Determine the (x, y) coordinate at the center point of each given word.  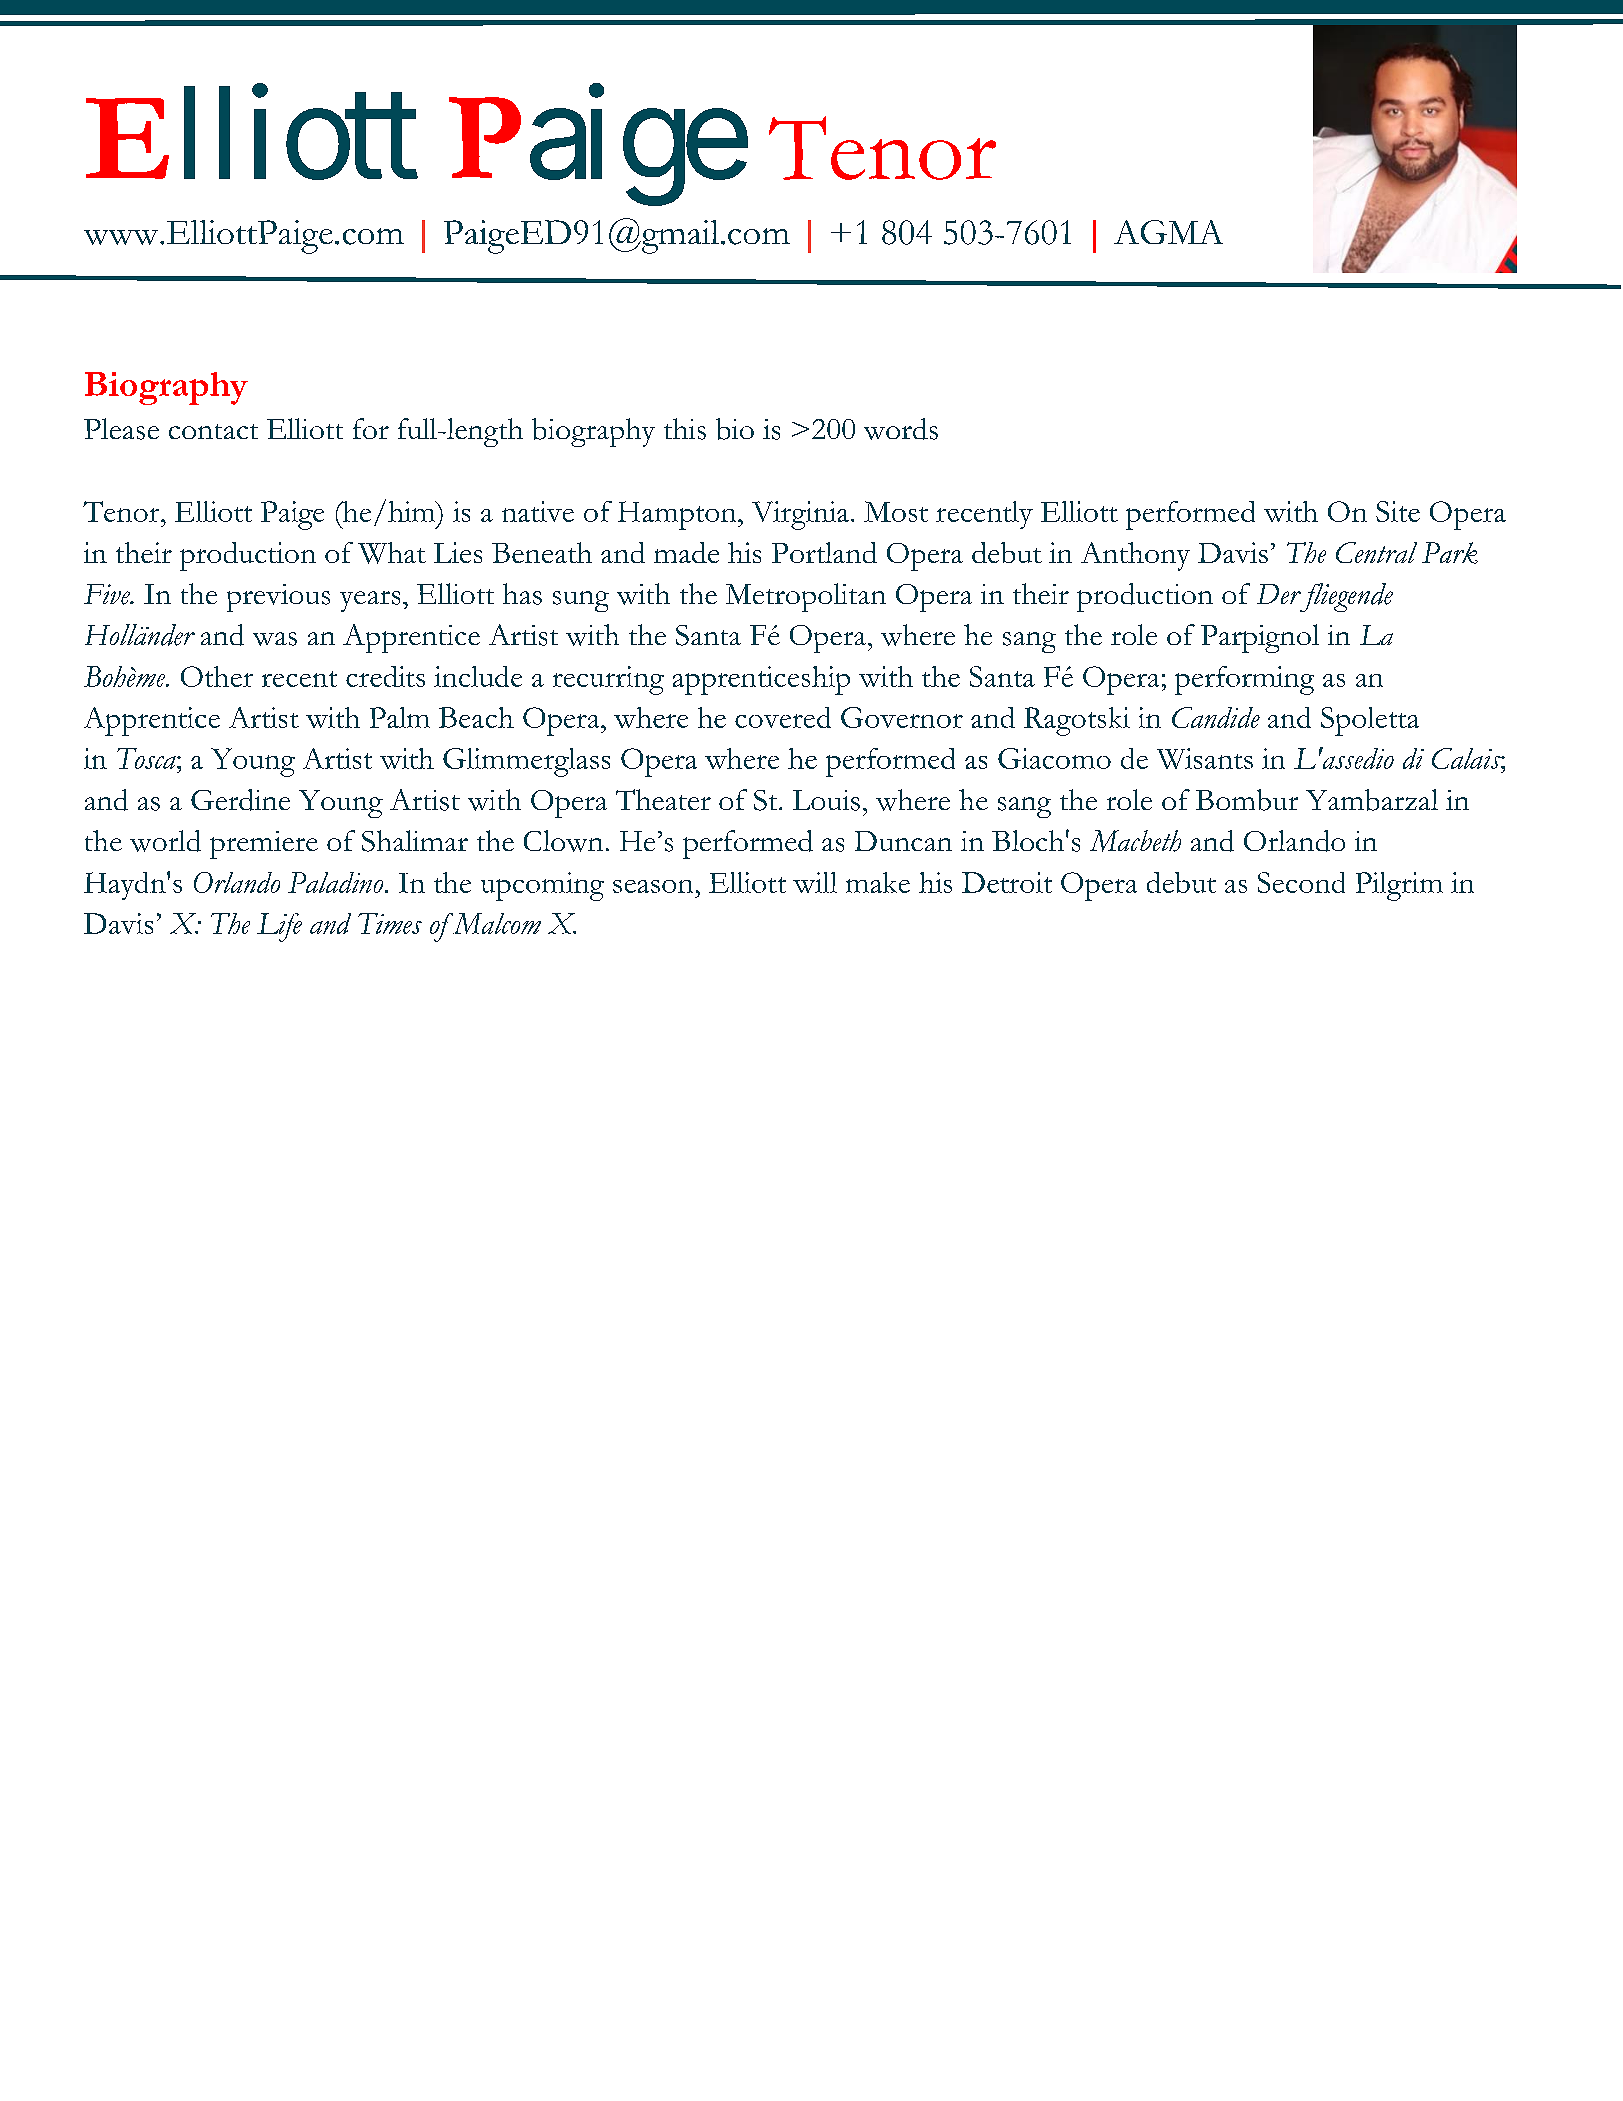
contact (213, 431)
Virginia (800, 515)
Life (279, 927)
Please (121, 429)
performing (1244, 680)
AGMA (1168, 232)
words (901, 429)
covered (783, 717)
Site (1398, 511)
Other (217, 676)
